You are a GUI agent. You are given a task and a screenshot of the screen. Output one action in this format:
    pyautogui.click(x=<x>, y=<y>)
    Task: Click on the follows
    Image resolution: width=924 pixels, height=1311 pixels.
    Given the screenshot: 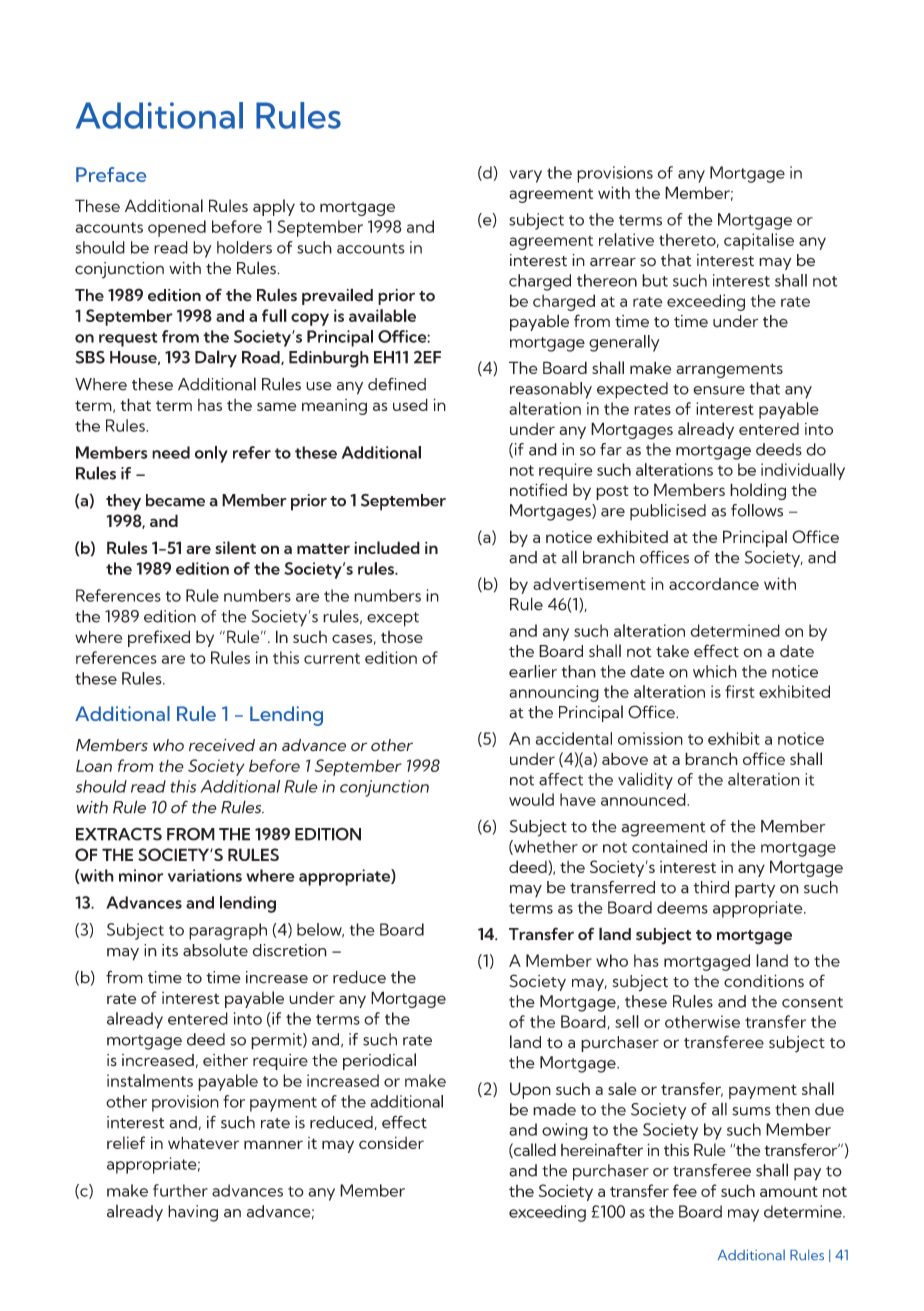 What is the action you would take?
    pyautogui.click(x=757, y=510)
